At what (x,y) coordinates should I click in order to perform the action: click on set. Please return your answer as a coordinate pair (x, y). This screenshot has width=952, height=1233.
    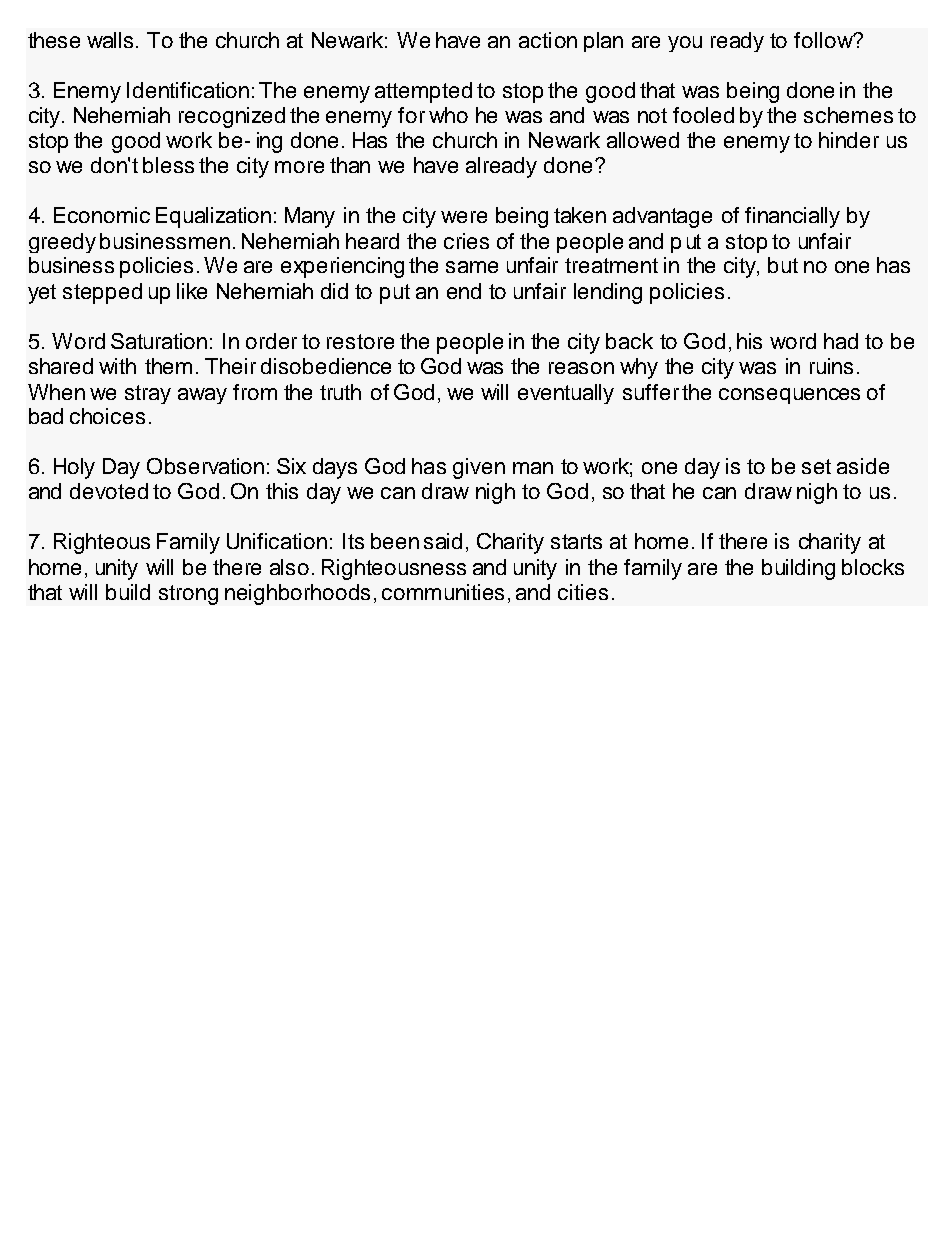
    Looking at the image, I should click on (816, 466).
